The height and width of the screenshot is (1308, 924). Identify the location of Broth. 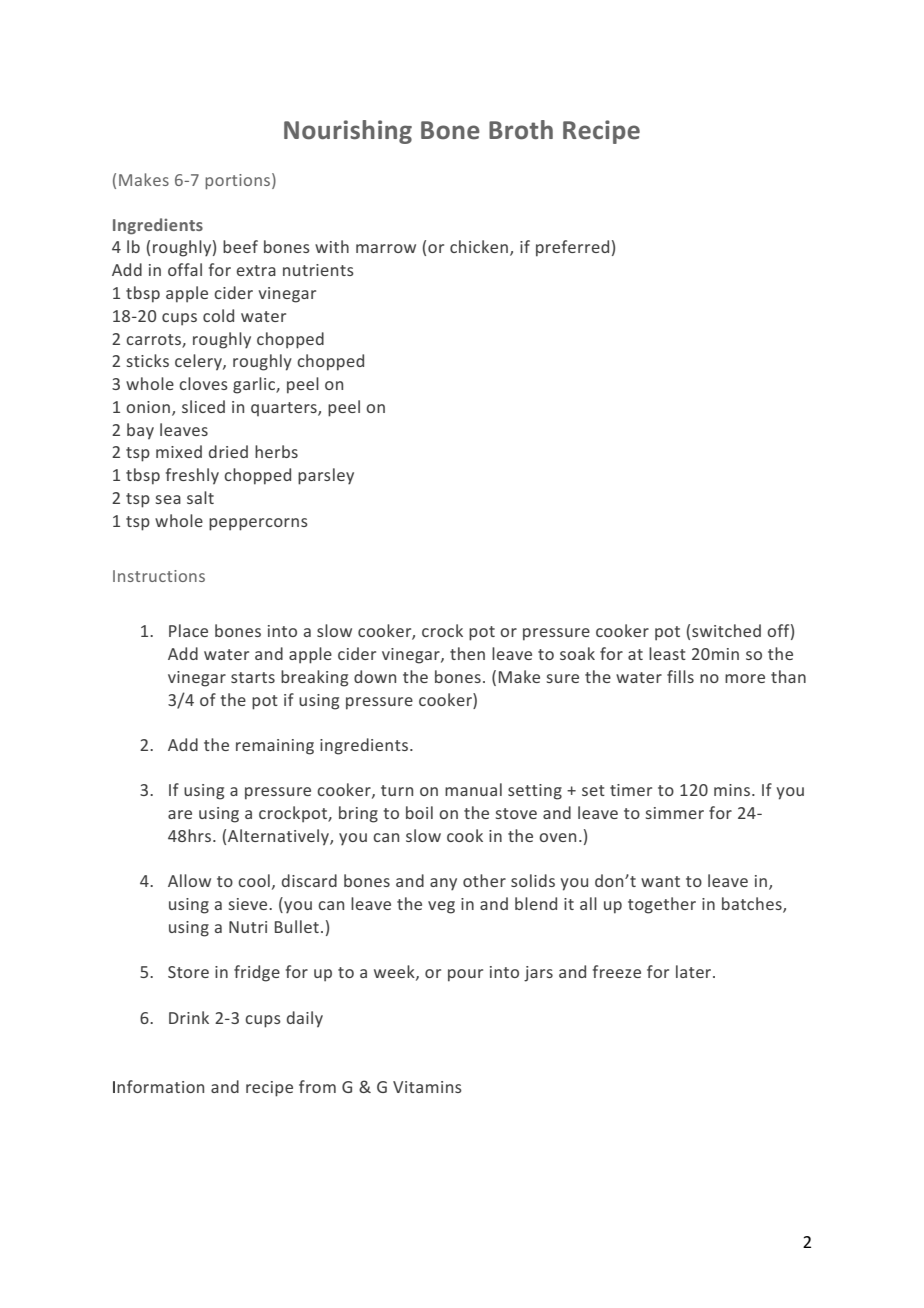
(521, 130).
